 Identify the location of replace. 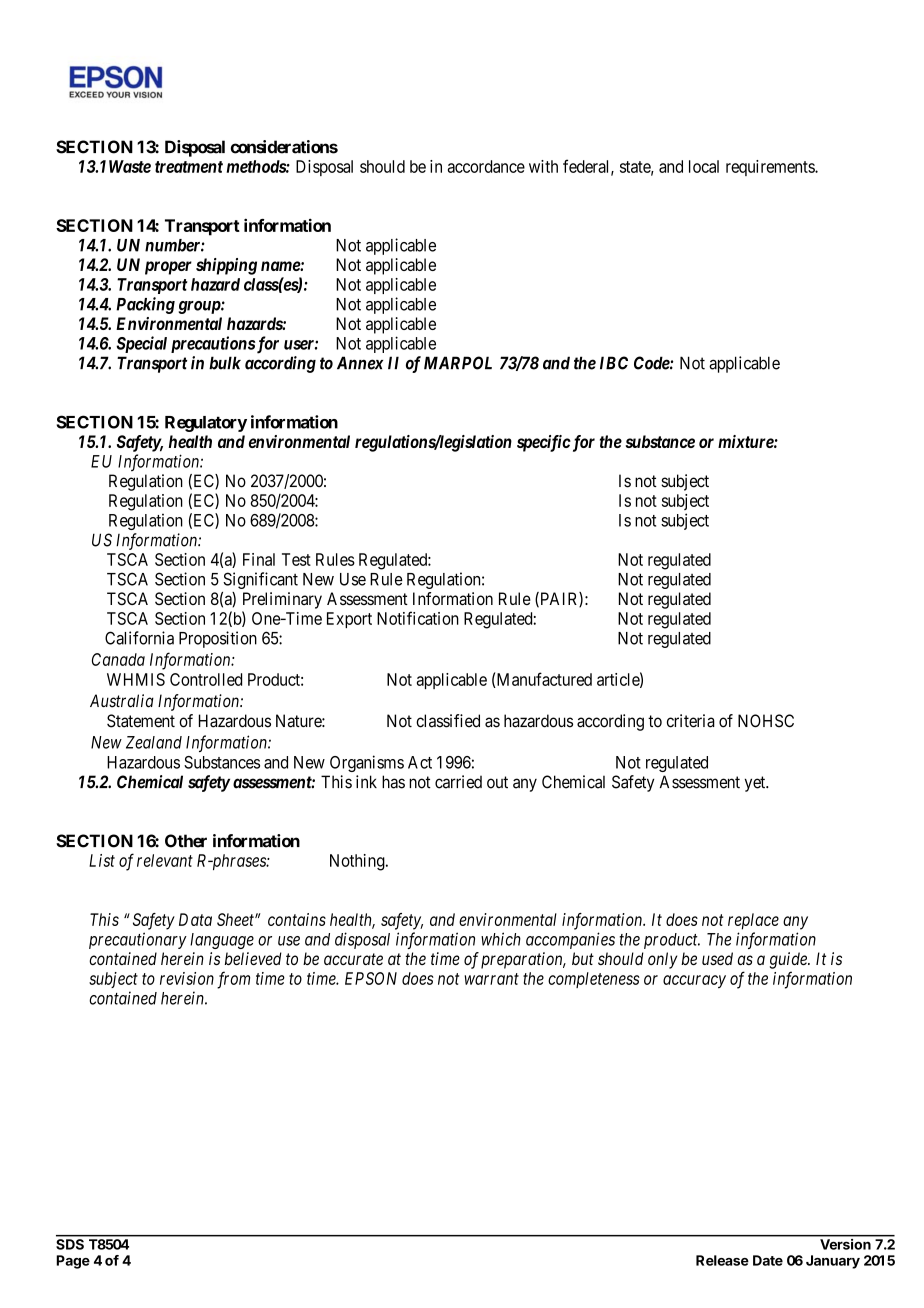
(753, 921).
